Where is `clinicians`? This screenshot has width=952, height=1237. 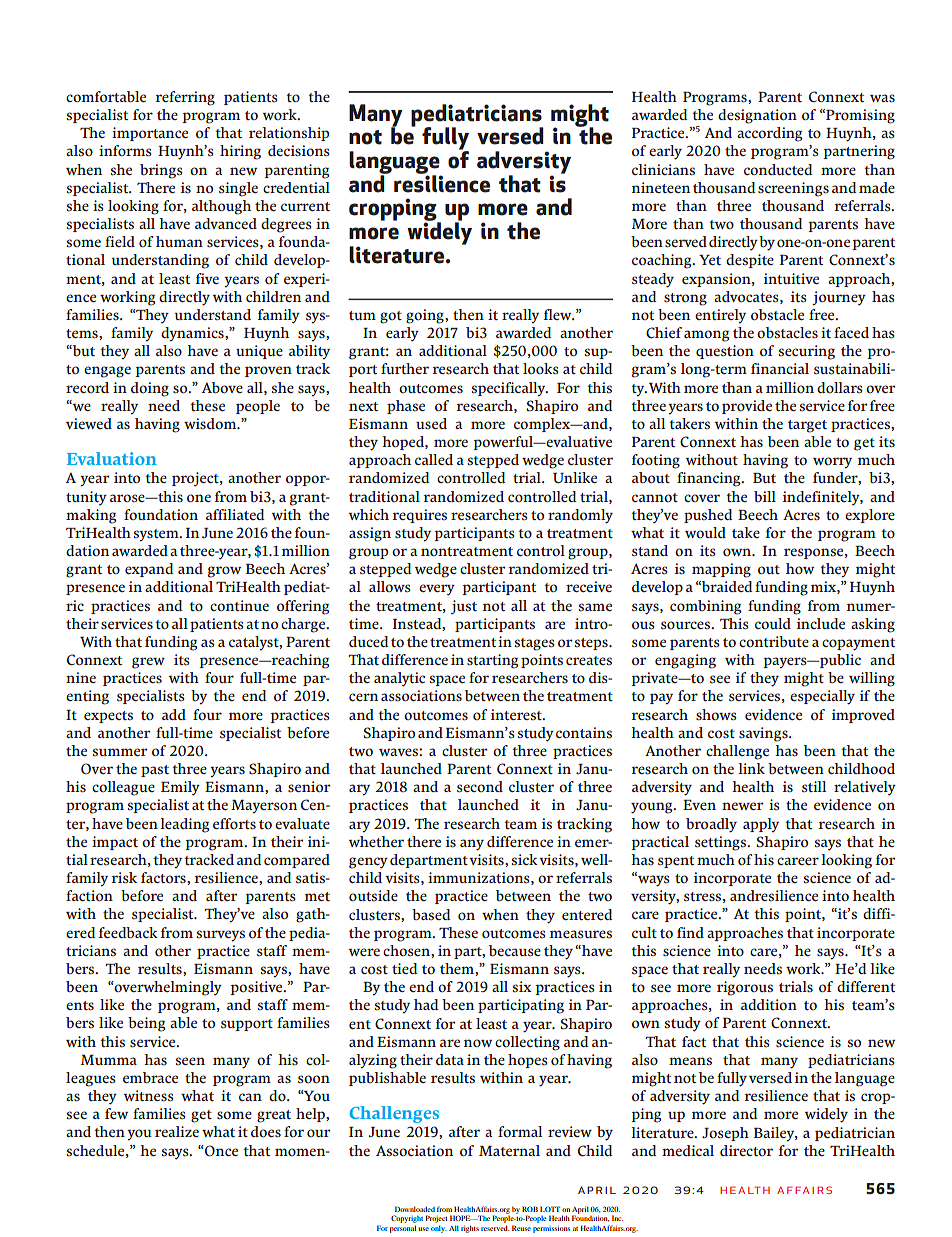 clinicians is located at coordinates (663, 170).
